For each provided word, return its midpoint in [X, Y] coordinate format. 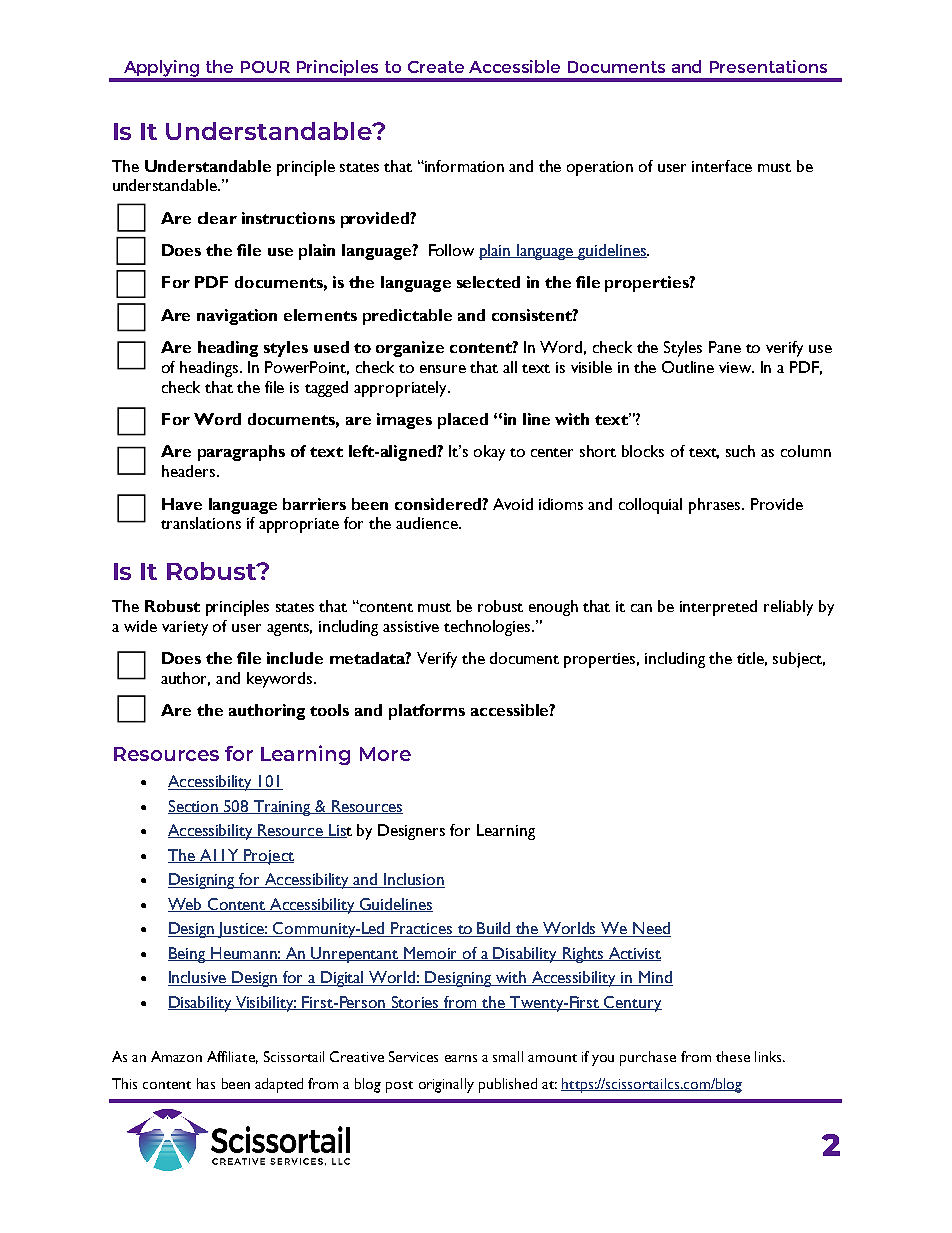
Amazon [176, 1056]
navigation [237, 317]
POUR [265, 67]
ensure [443, 369]
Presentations [768, 66]
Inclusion [413, 880]
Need [651, 929]
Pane [725, 347]
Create [436, 67]
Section [194, 807]
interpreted [718, 608]
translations [201, 523]
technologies [488, 628]
